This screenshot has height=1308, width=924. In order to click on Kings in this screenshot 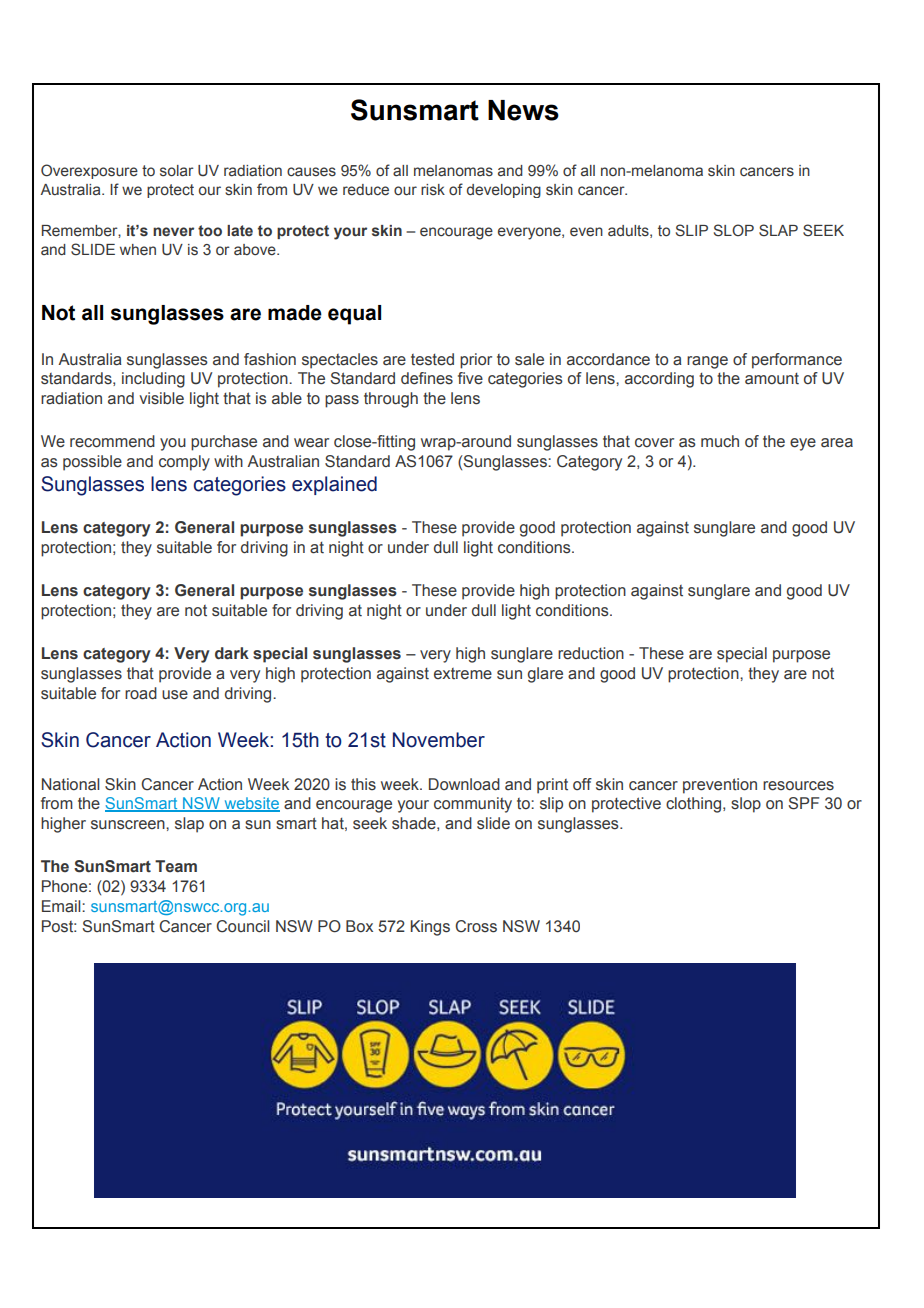, I will do `click(430, 928)`.
